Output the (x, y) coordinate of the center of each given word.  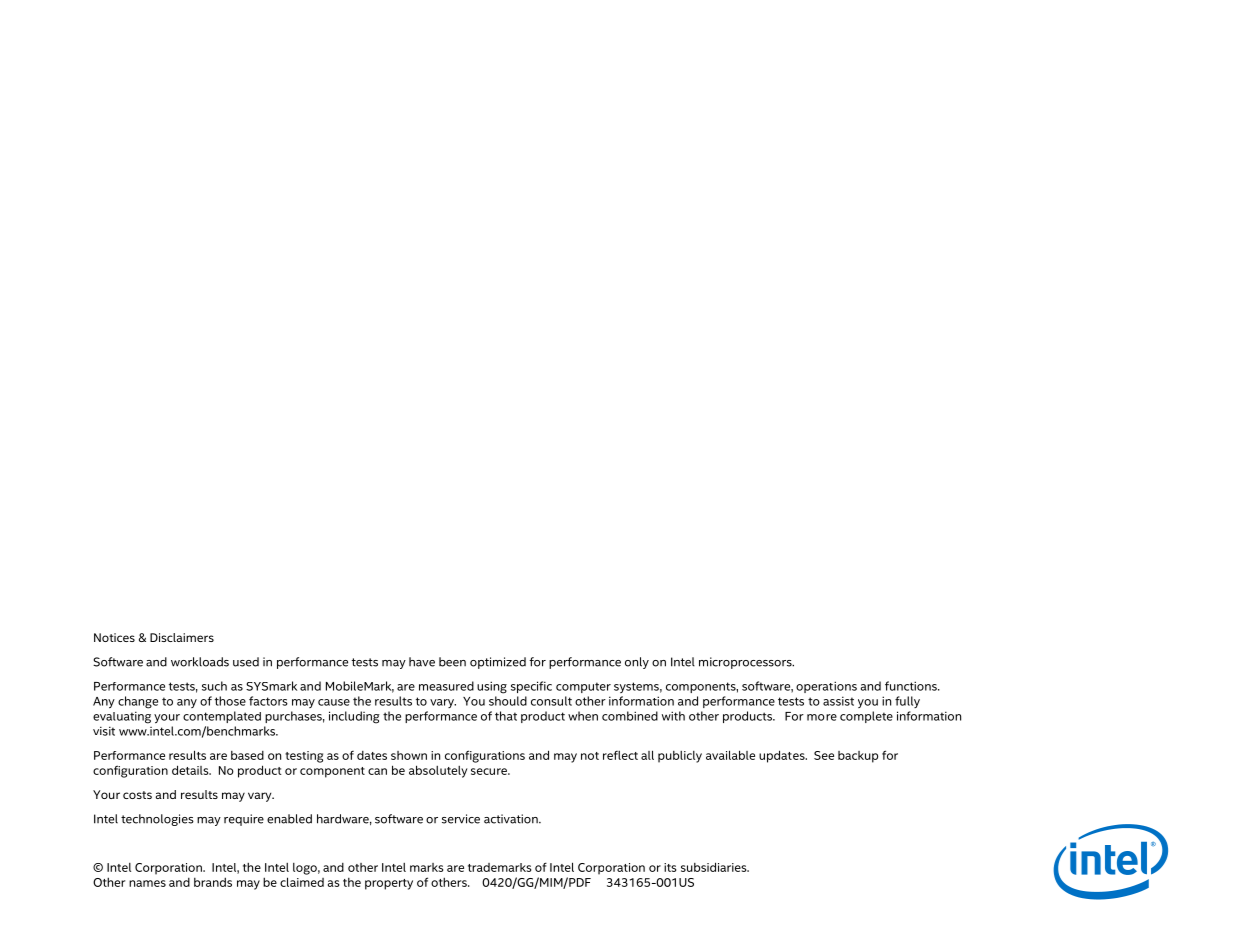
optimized (498, 663)
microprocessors (746, 663)
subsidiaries (715, 867)
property (389, 884)
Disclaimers (182, 637)
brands (213, 882)
